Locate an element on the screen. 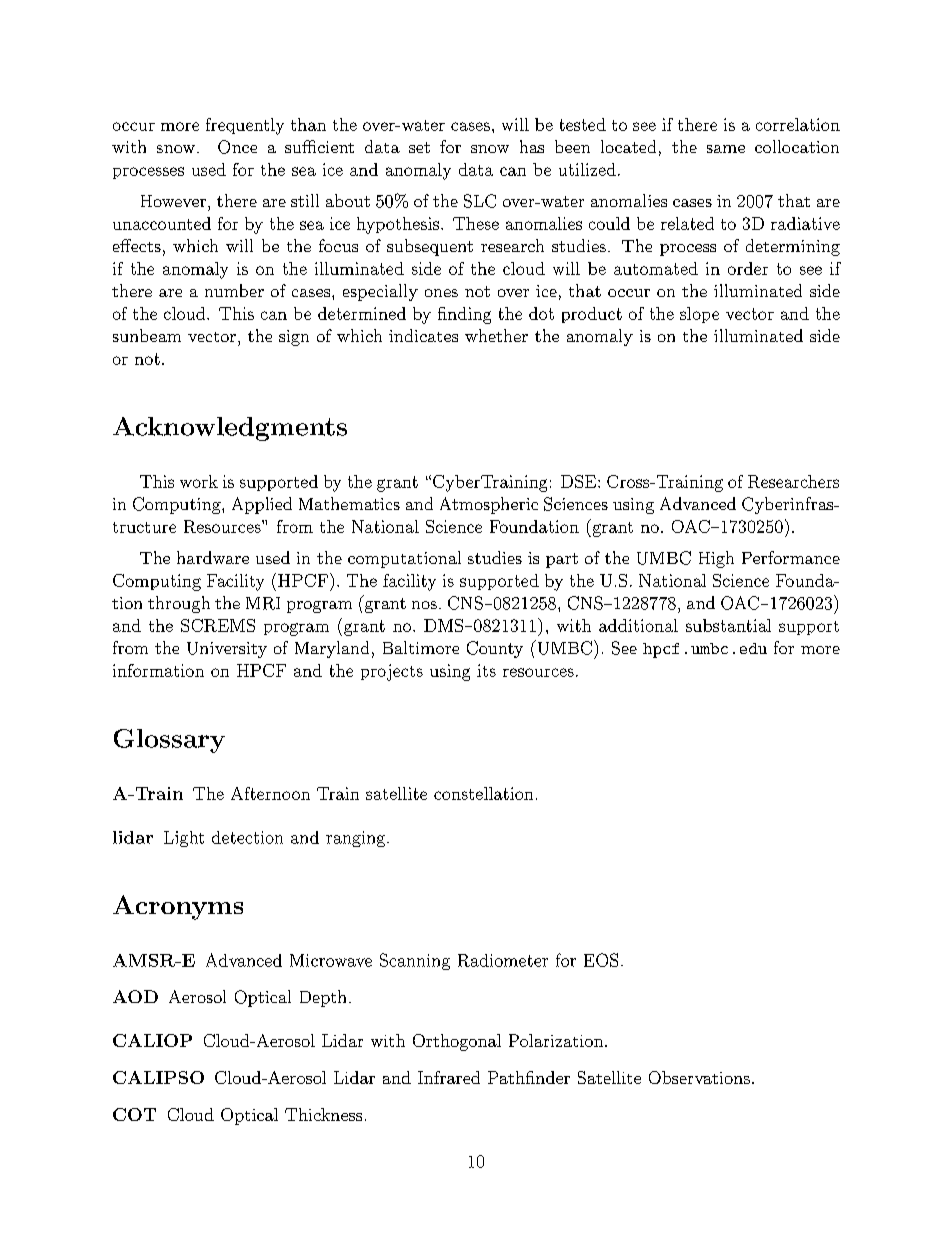 The height and width of the screenshot is (1233, 952). Scanning is located at coordinates (415, 961).
